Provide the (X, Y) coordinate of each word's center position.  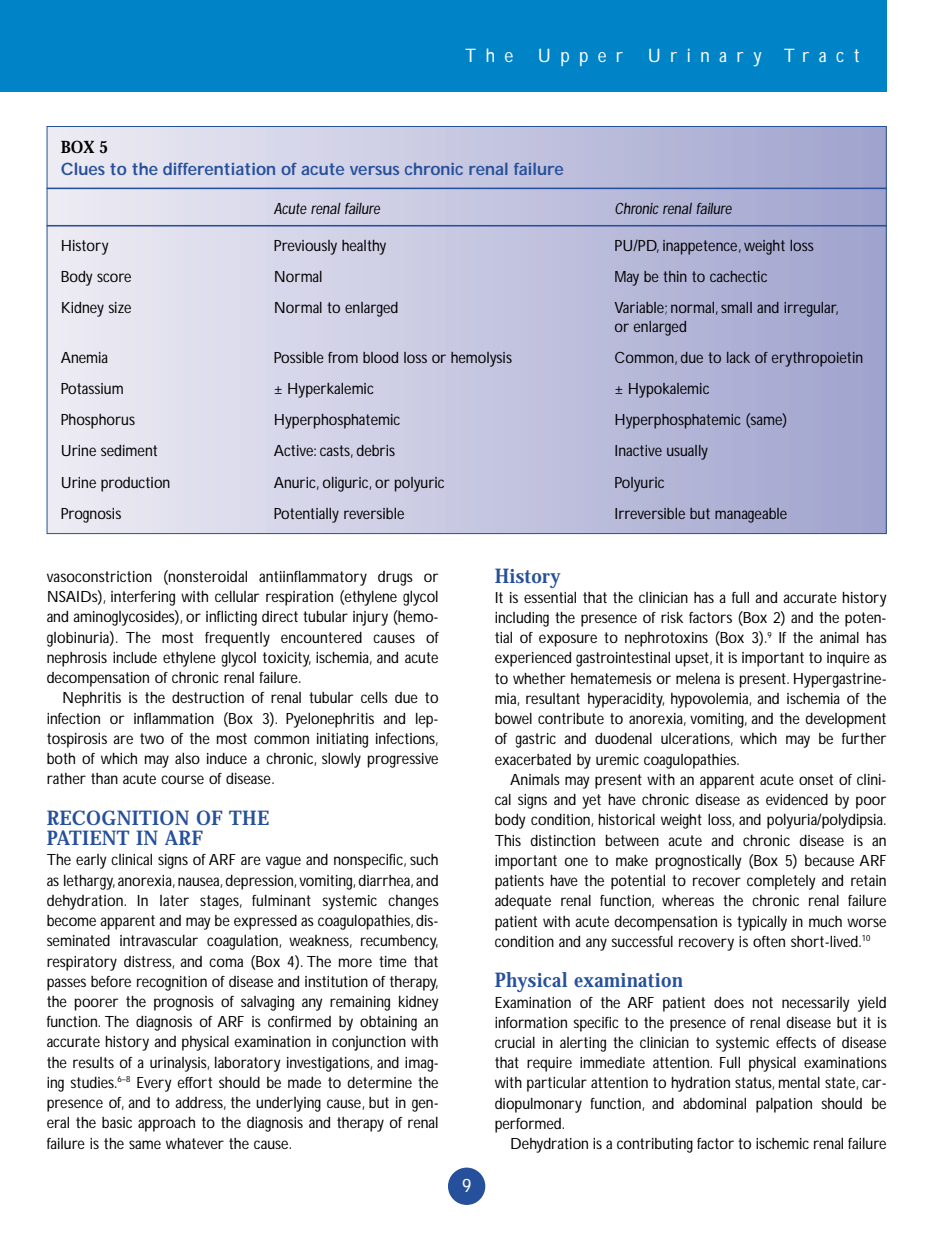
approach (166, 1124)
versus (374, 170)
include (135, 657)
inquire (848, 659)
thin (675, 276)
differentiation (219, 169)
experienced (533, 659)
